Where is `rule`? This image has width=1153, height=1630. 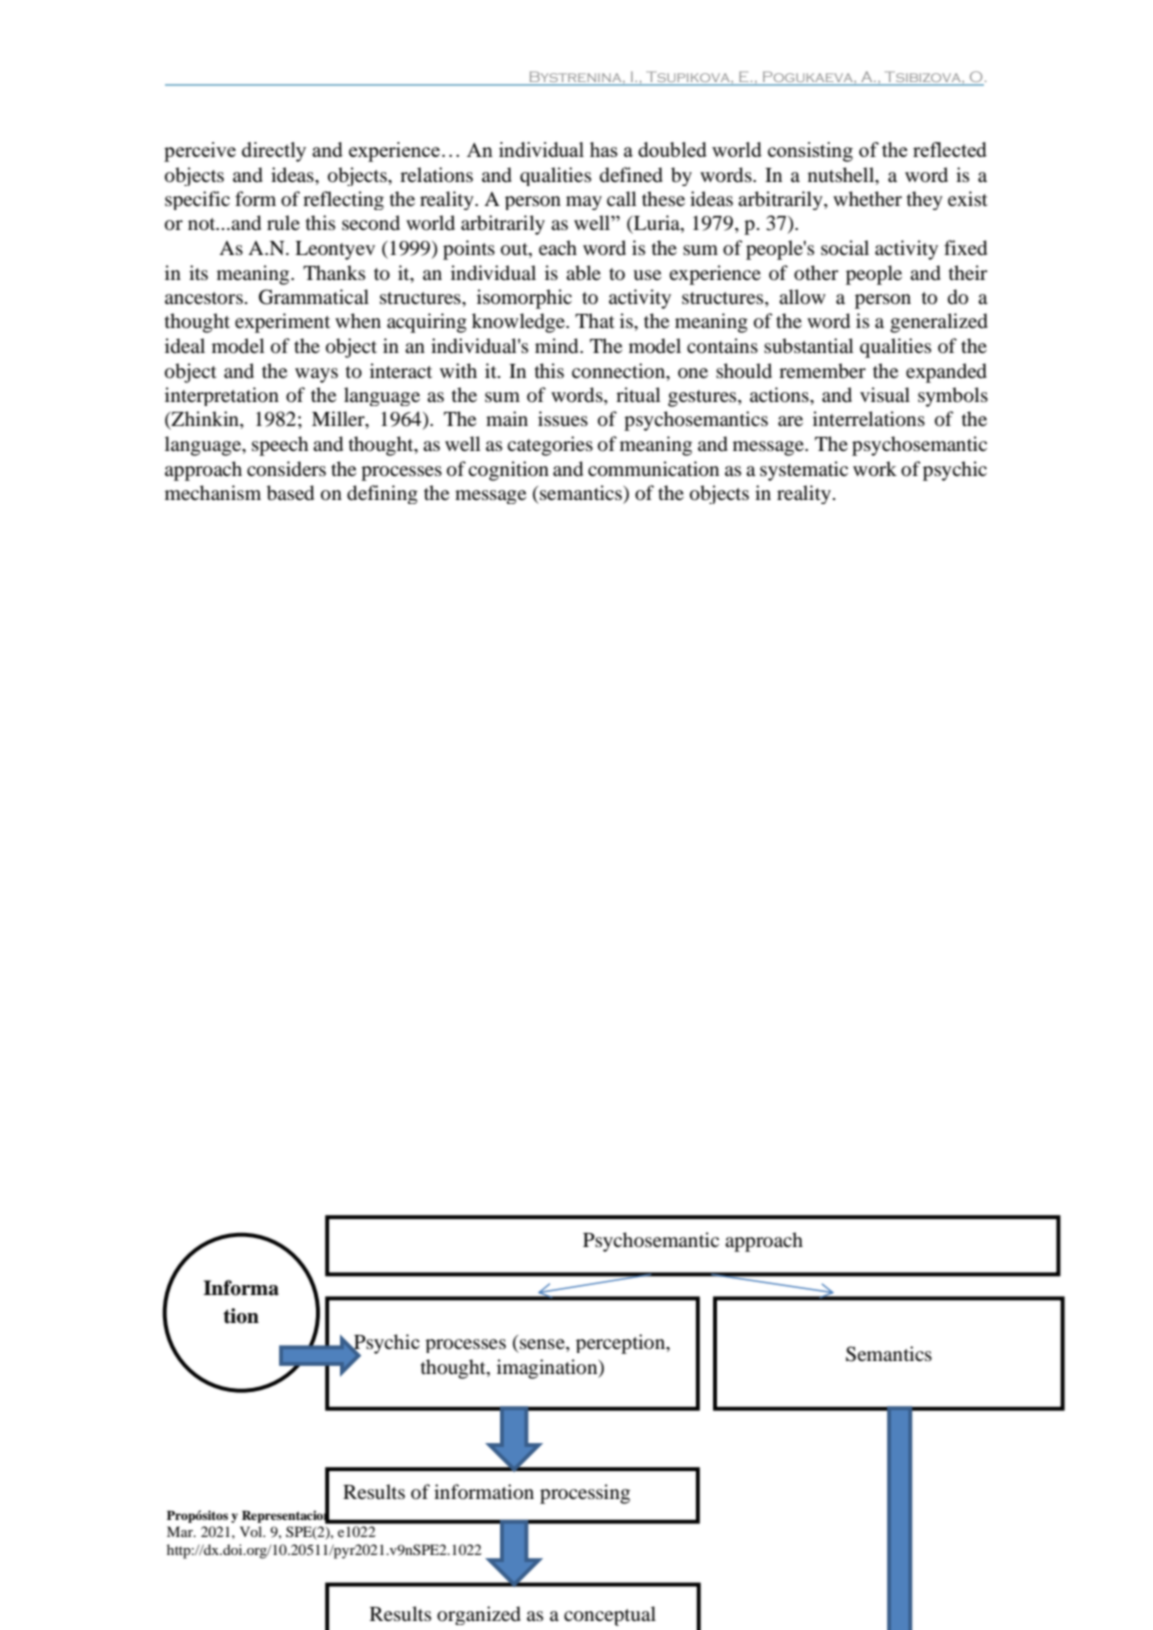
rule is located at coordinates (283, 222).
